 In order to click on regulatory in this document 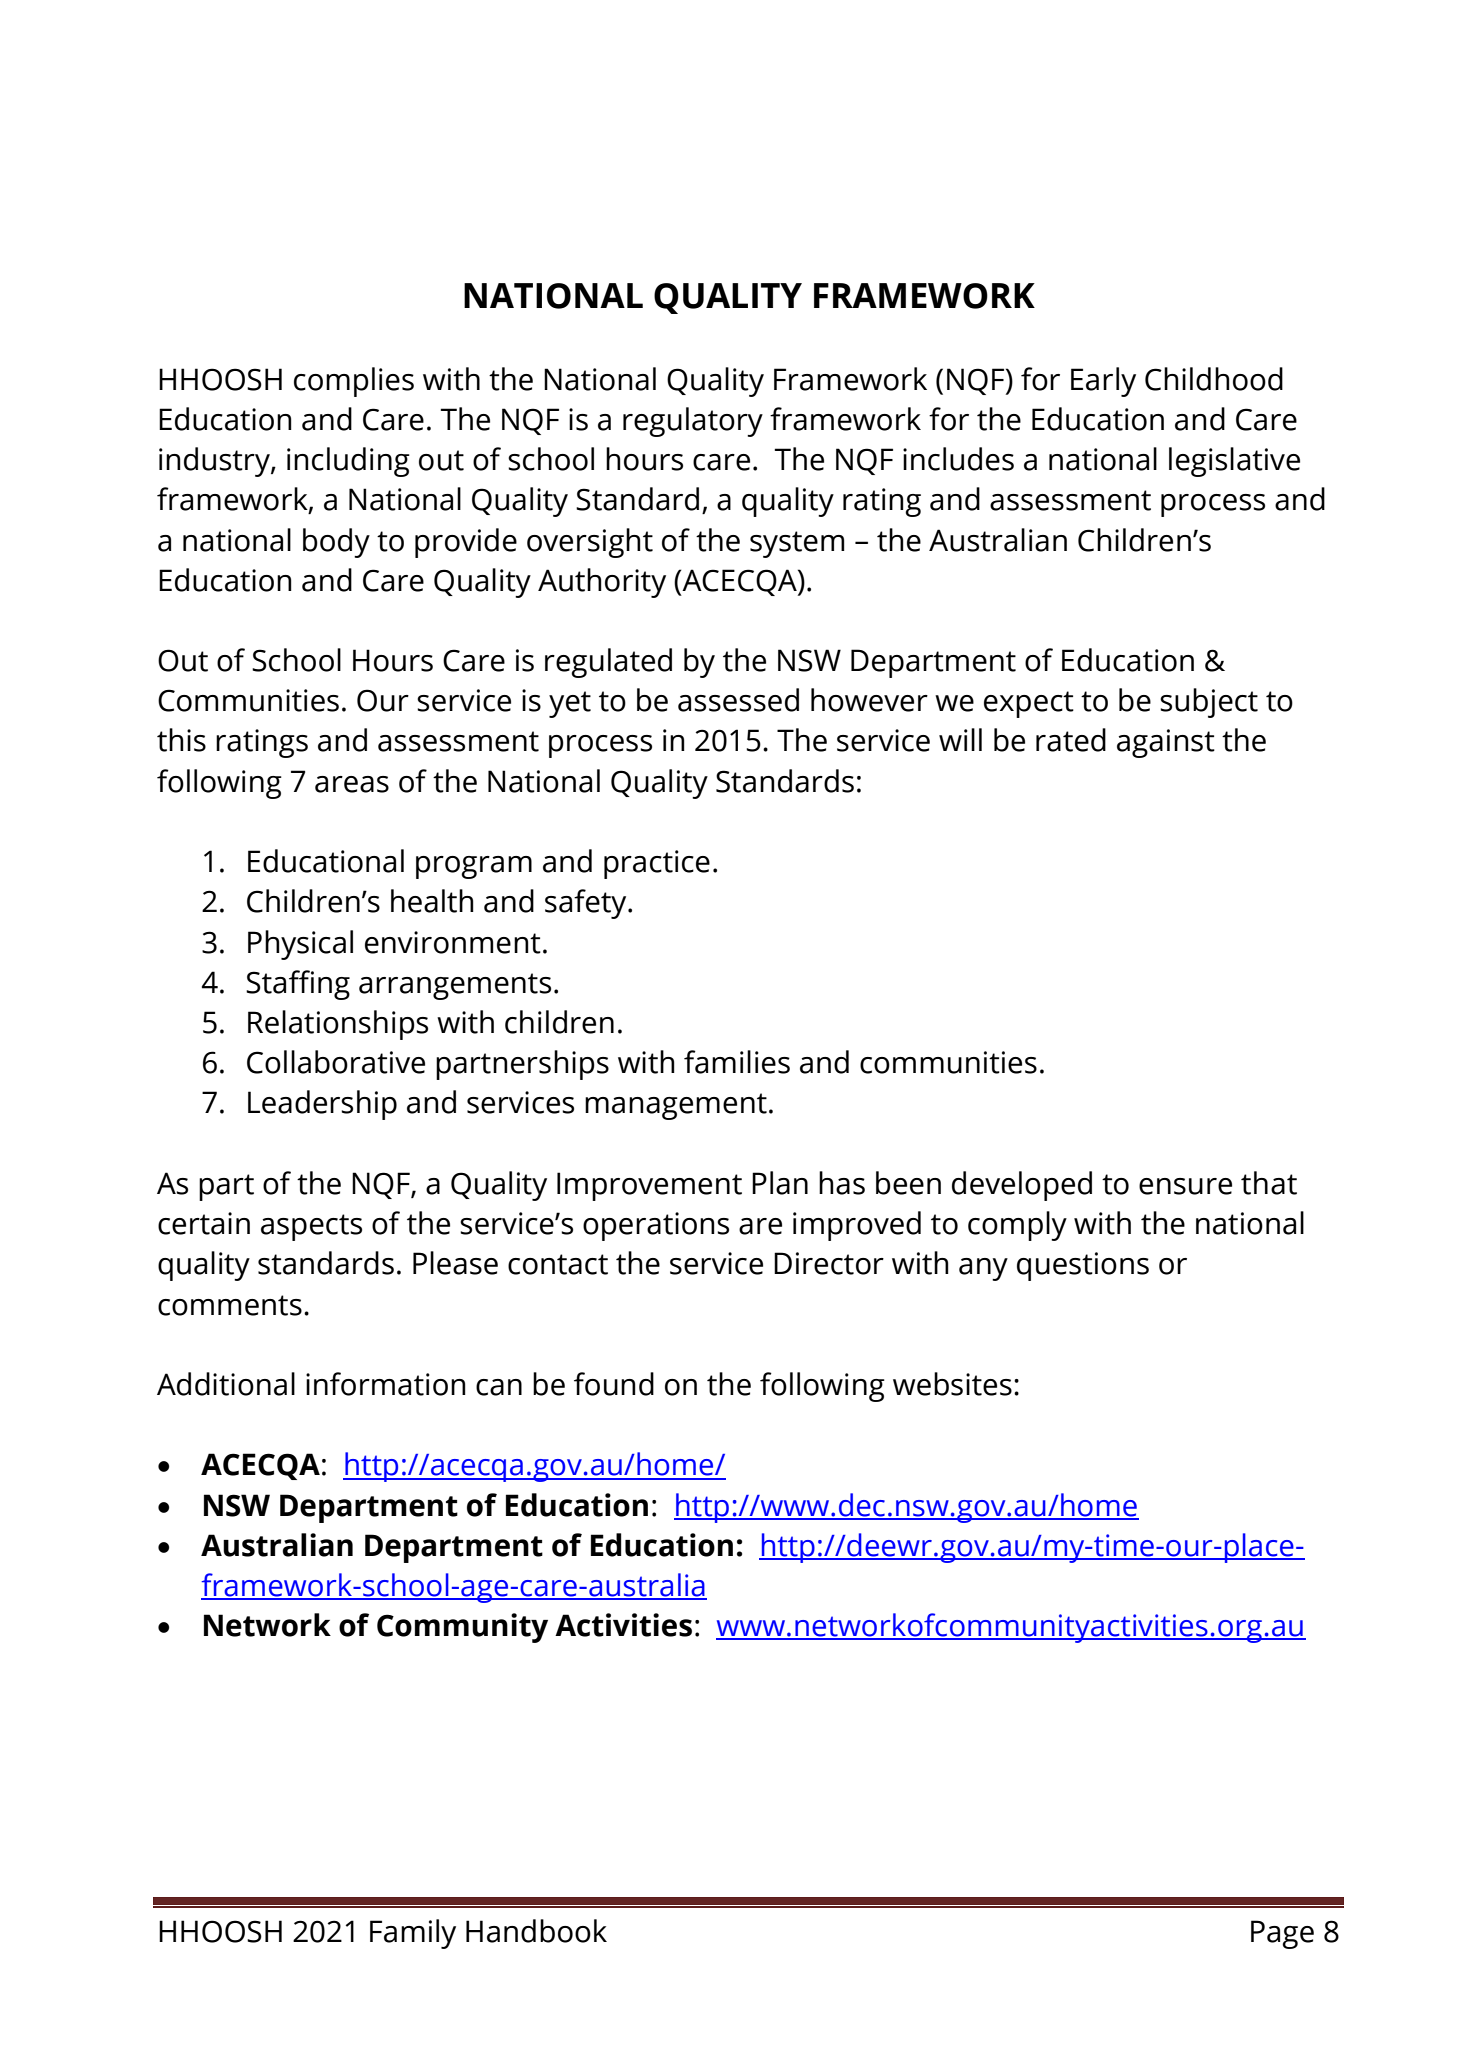, I will do `click(693, 422)`.
